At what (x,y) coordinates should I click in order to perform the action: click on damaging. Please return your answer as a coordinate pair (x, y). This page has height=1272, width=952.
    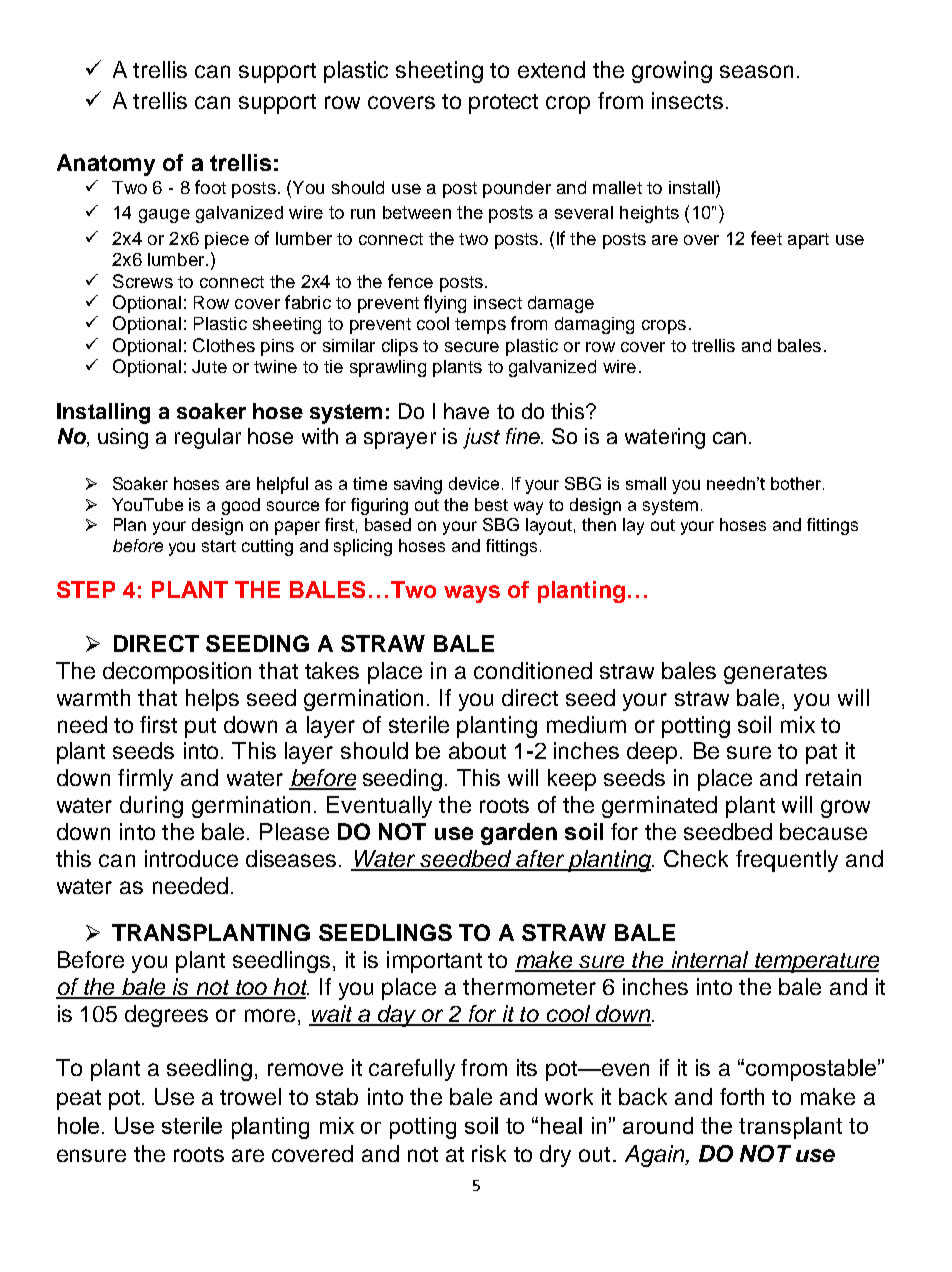
    Looking at the image, I should click on (594, 325).
